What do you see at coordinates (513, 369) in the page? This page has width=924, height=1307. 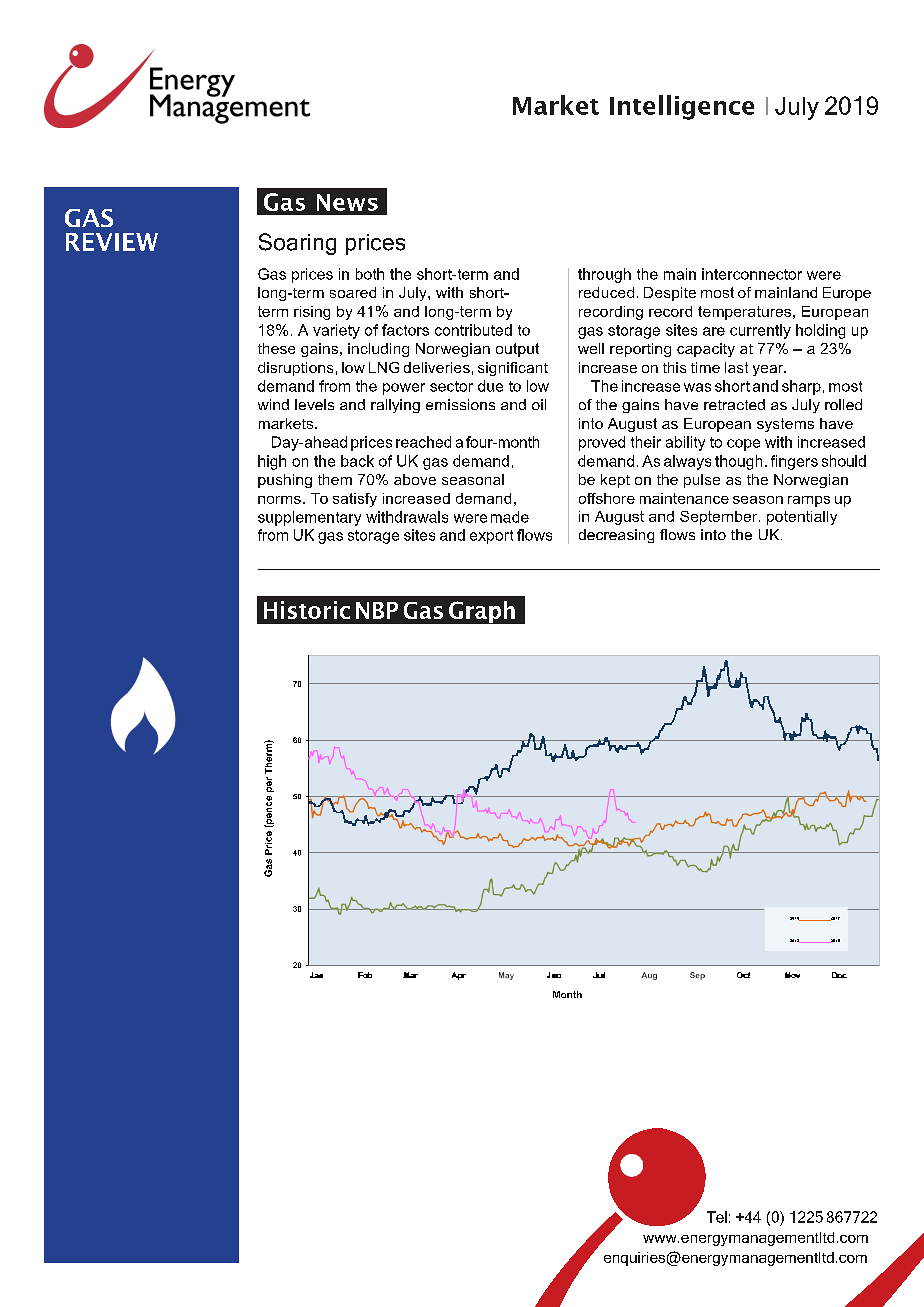 I see `significant` at bounding box center [513, 369].
